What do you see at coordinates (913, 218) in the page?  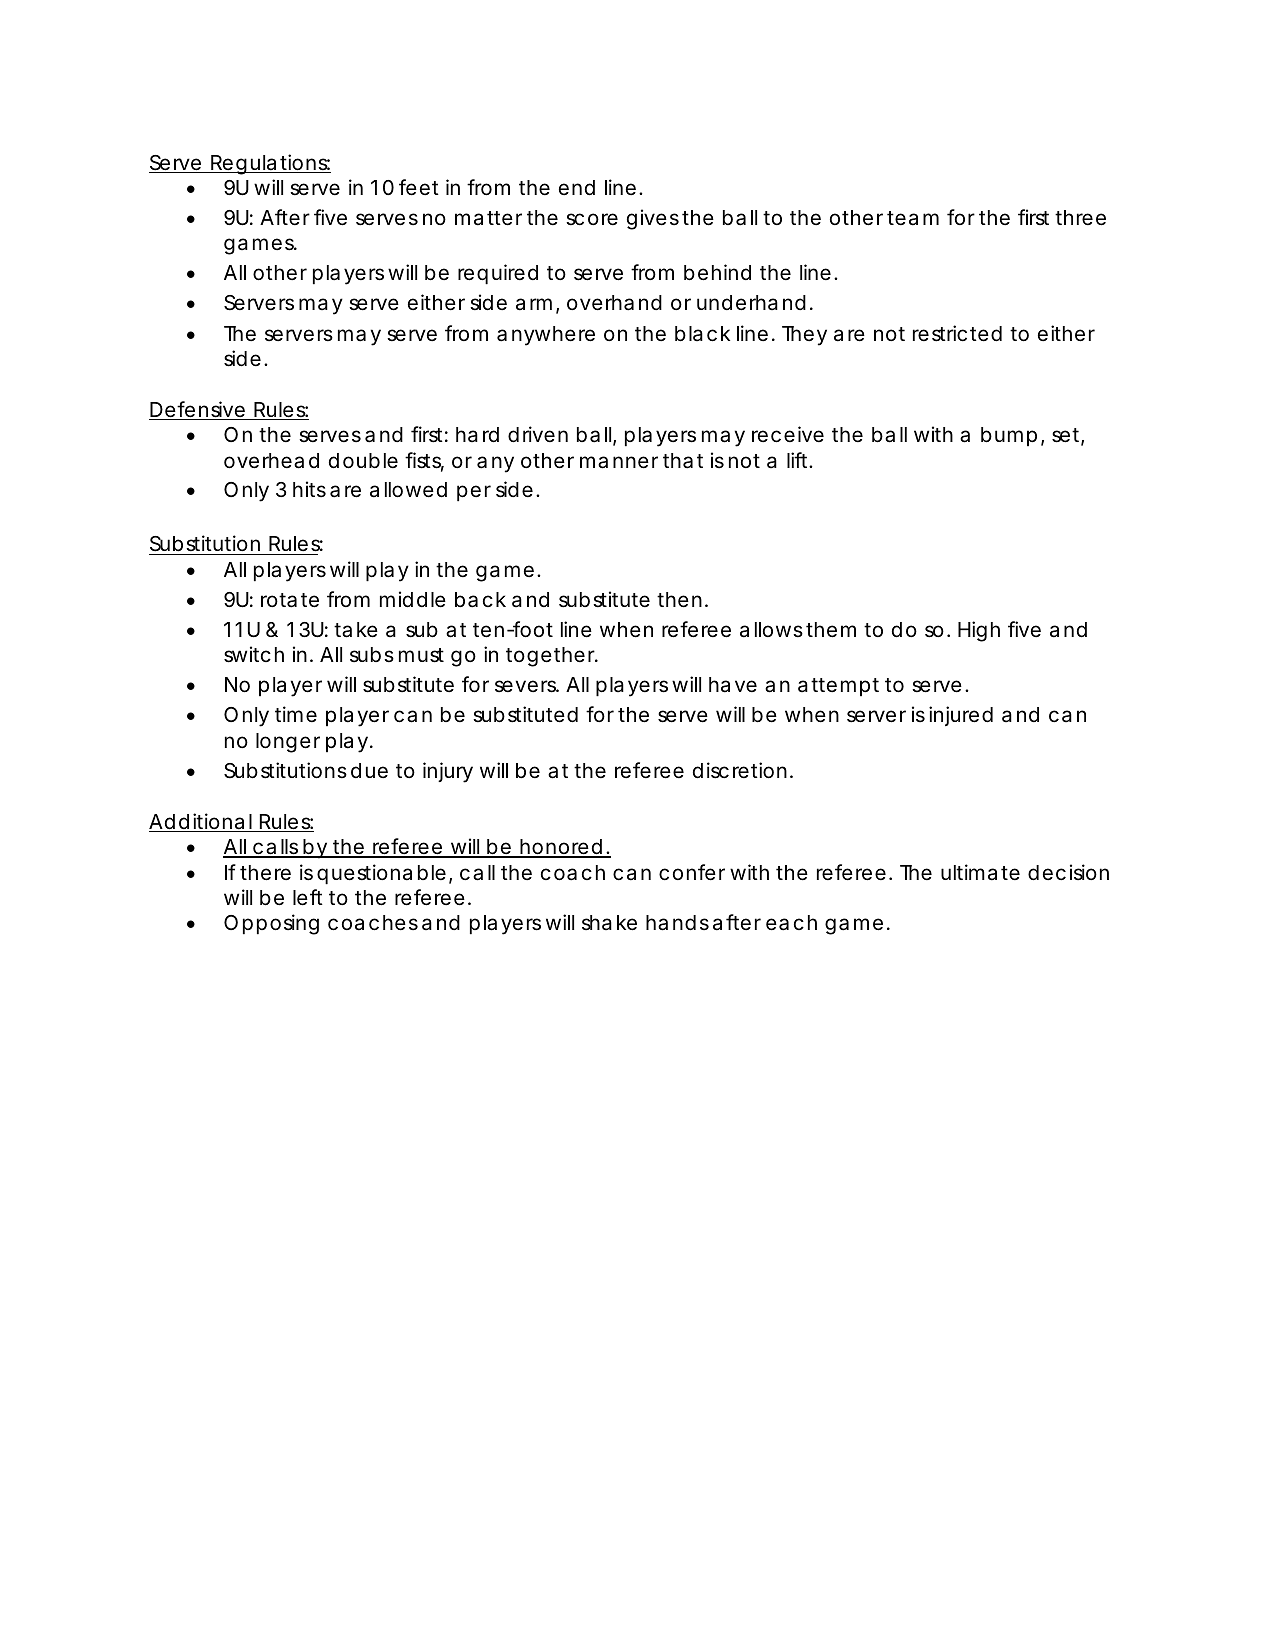 I see `team` at bounding box center [913, 218].
